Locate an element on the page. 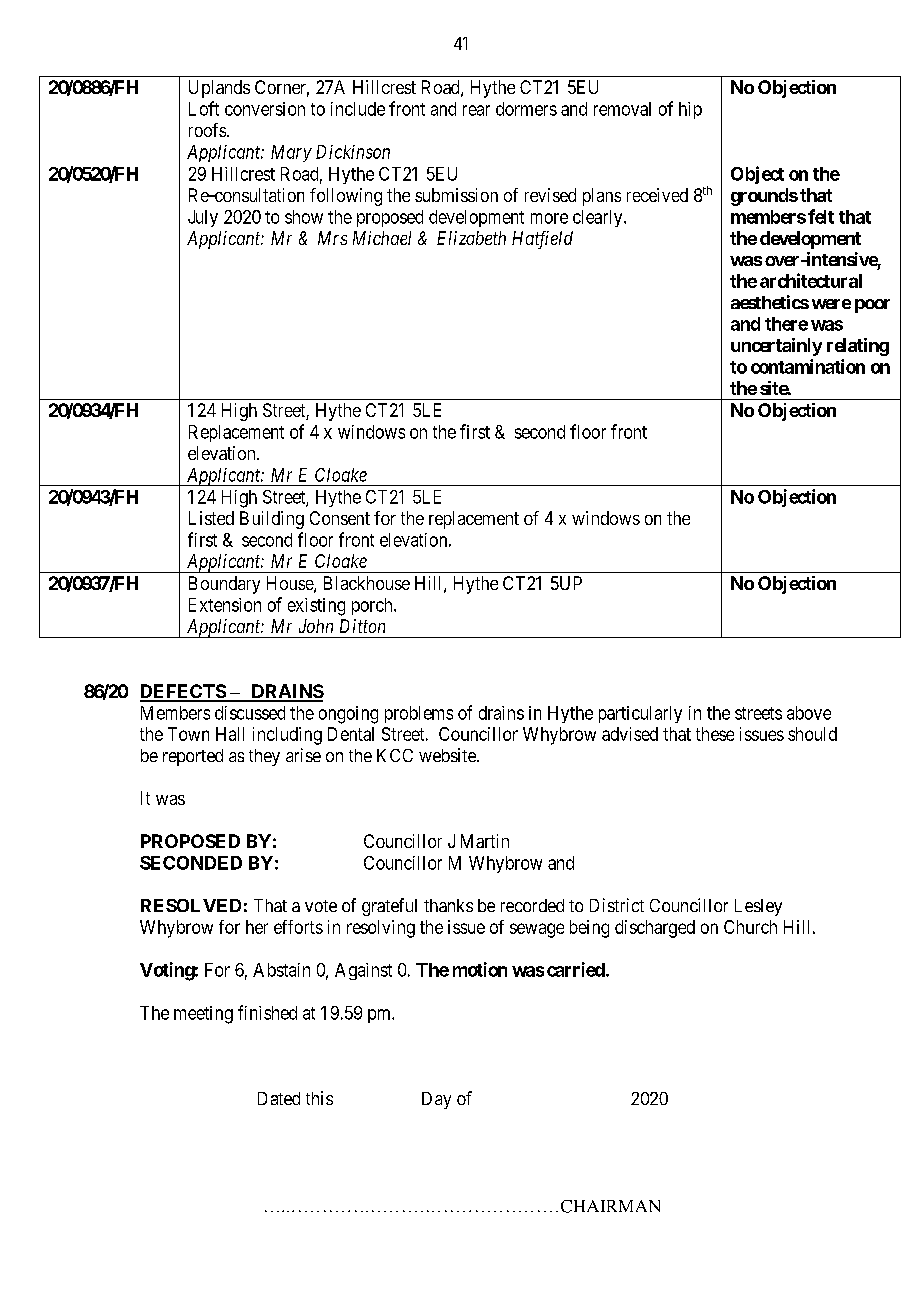 This image has height=1307, width=924. above is located at coordinates (809, 713).
